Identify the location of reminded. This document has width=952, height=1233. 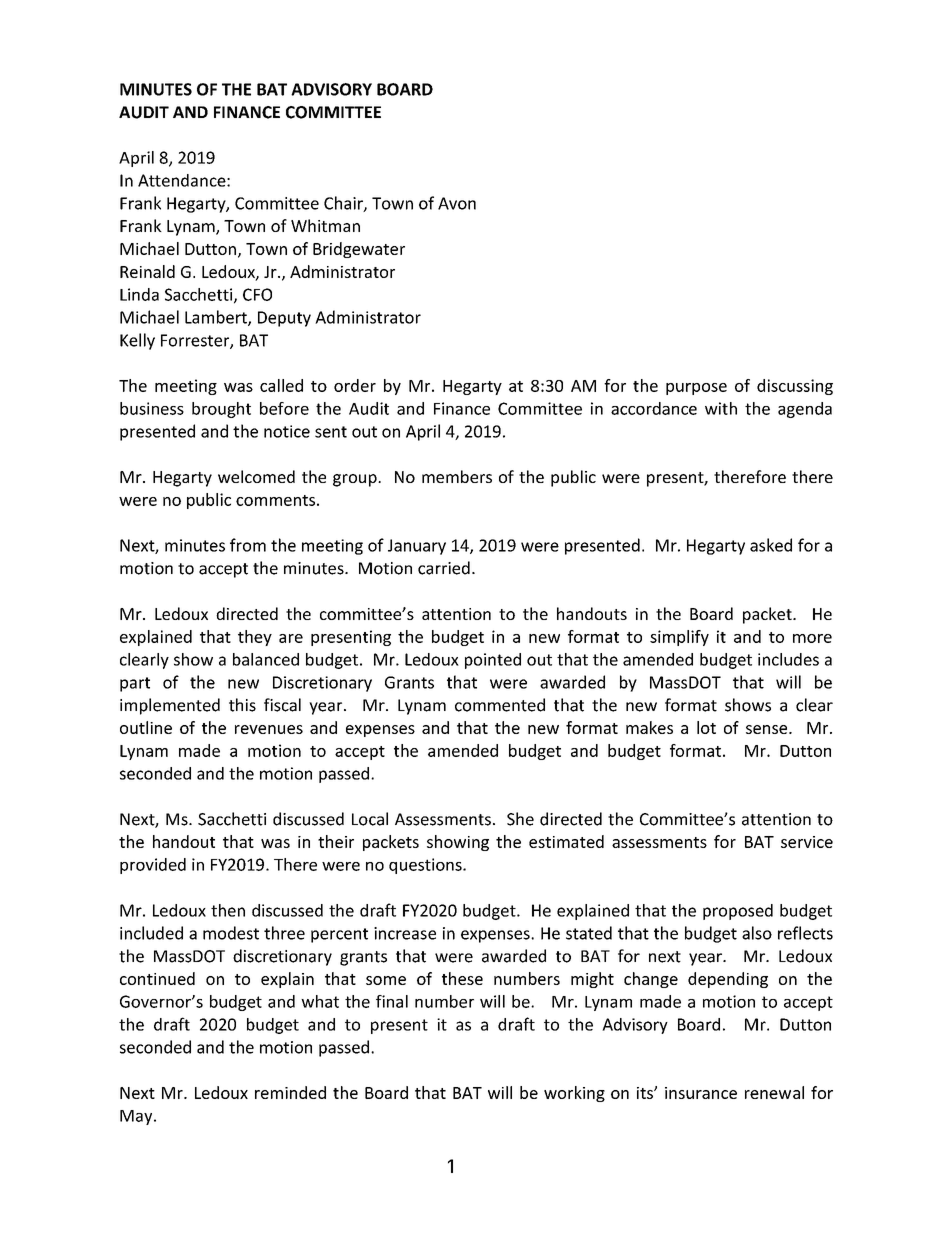
(290, 1092).
